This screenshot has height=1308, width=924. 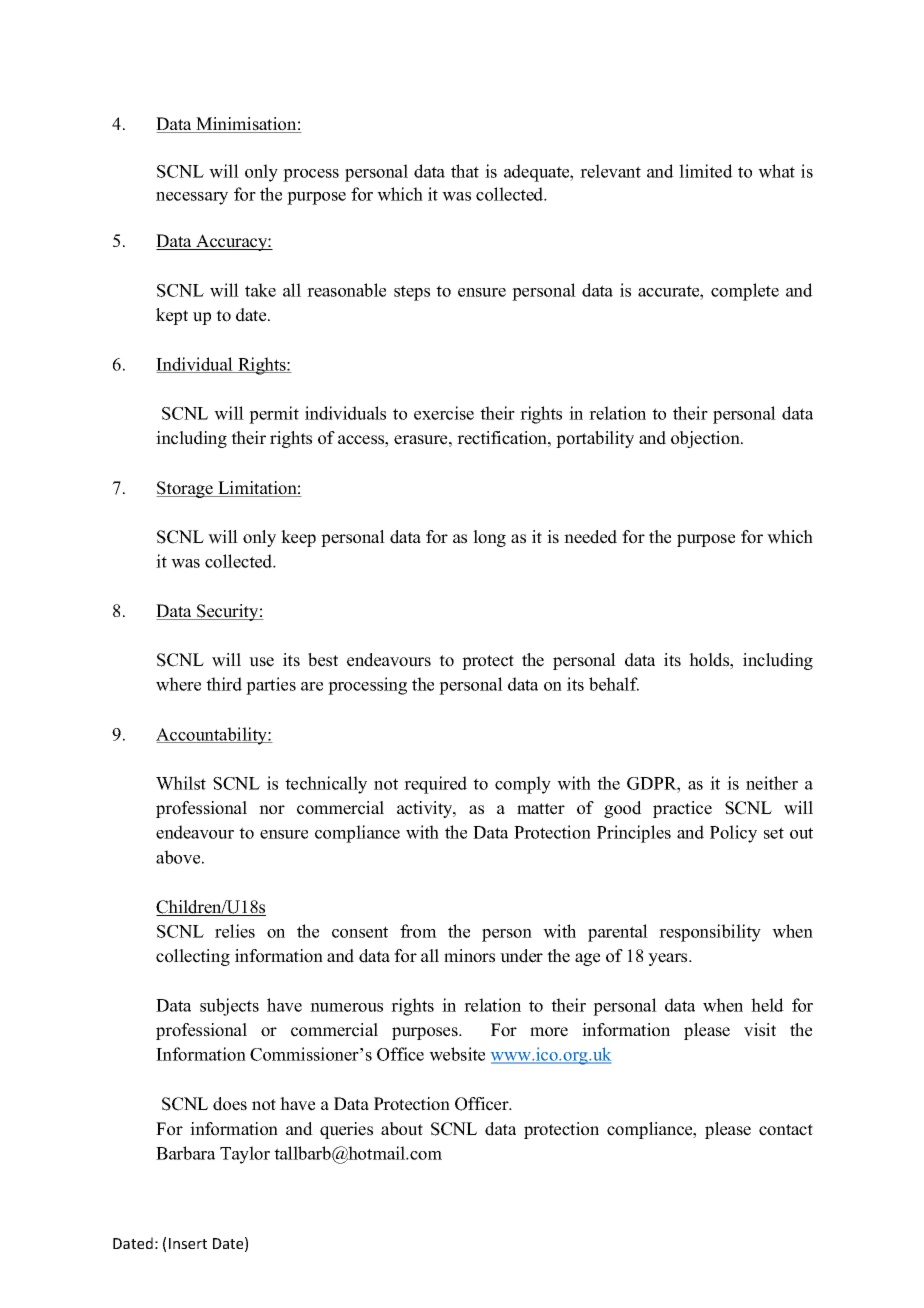 I want to click on Taylor, so click(x=245, y=1155).
